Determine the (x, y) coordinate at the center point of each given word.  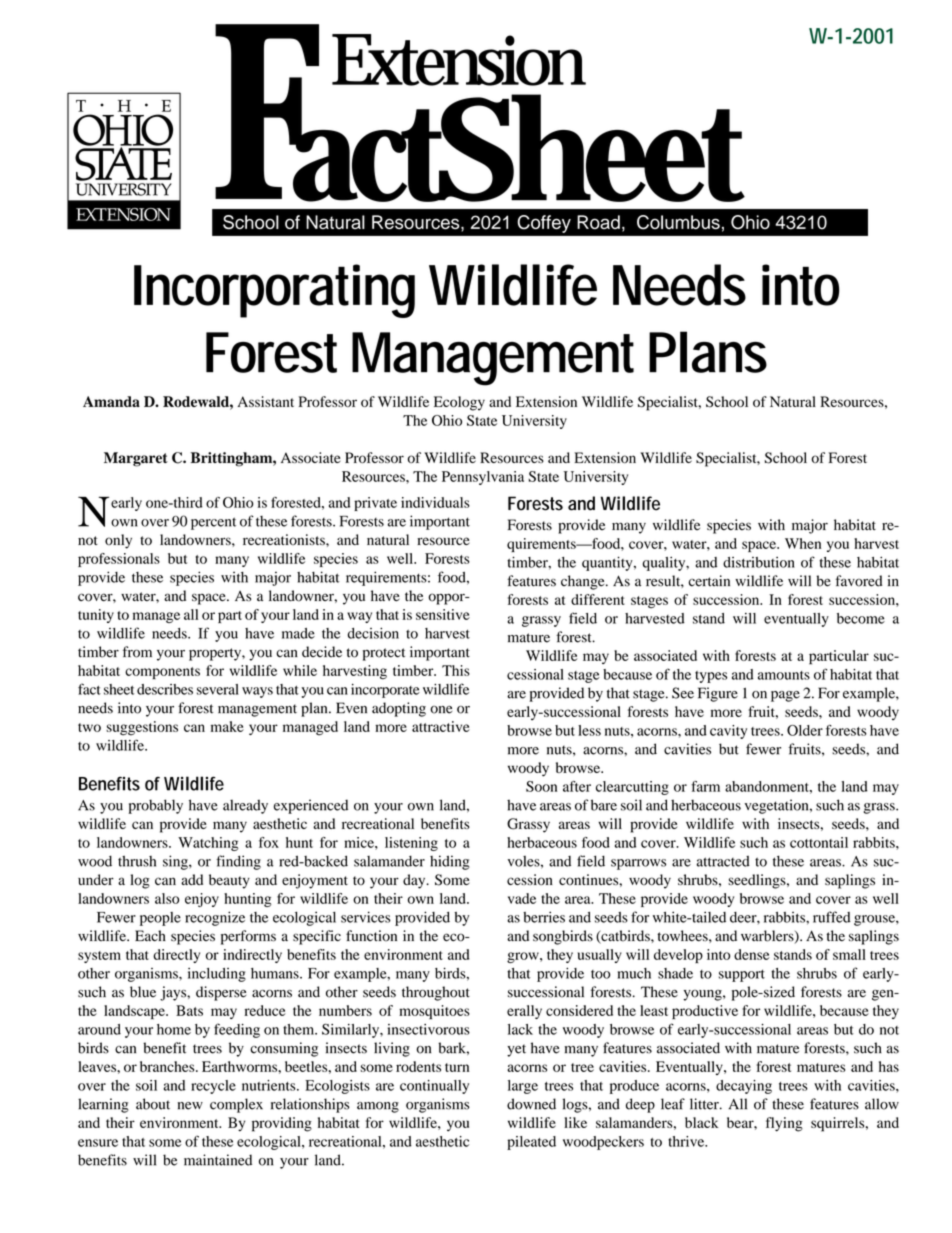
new (190, 1106)
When (803, 543)
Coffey (544, 224)
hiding (450, 862)
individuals (435, 502)
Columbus (678, 222)
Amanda (111, 401)
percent (213, 523)
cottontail (819, 842)
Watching (208, 844)
